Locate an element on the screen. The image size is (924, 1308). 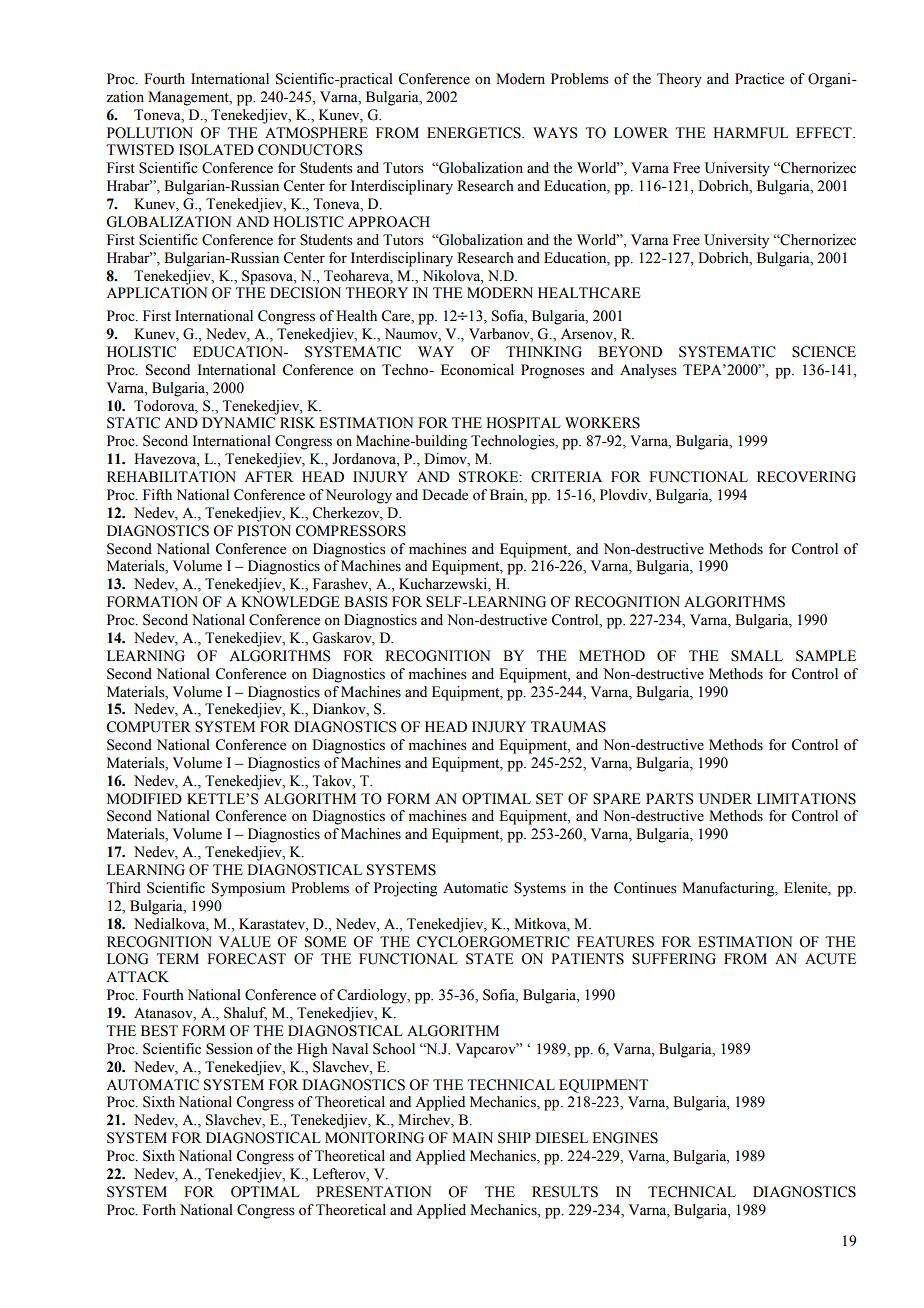
SMALL is located at coordinates (757, 656).
